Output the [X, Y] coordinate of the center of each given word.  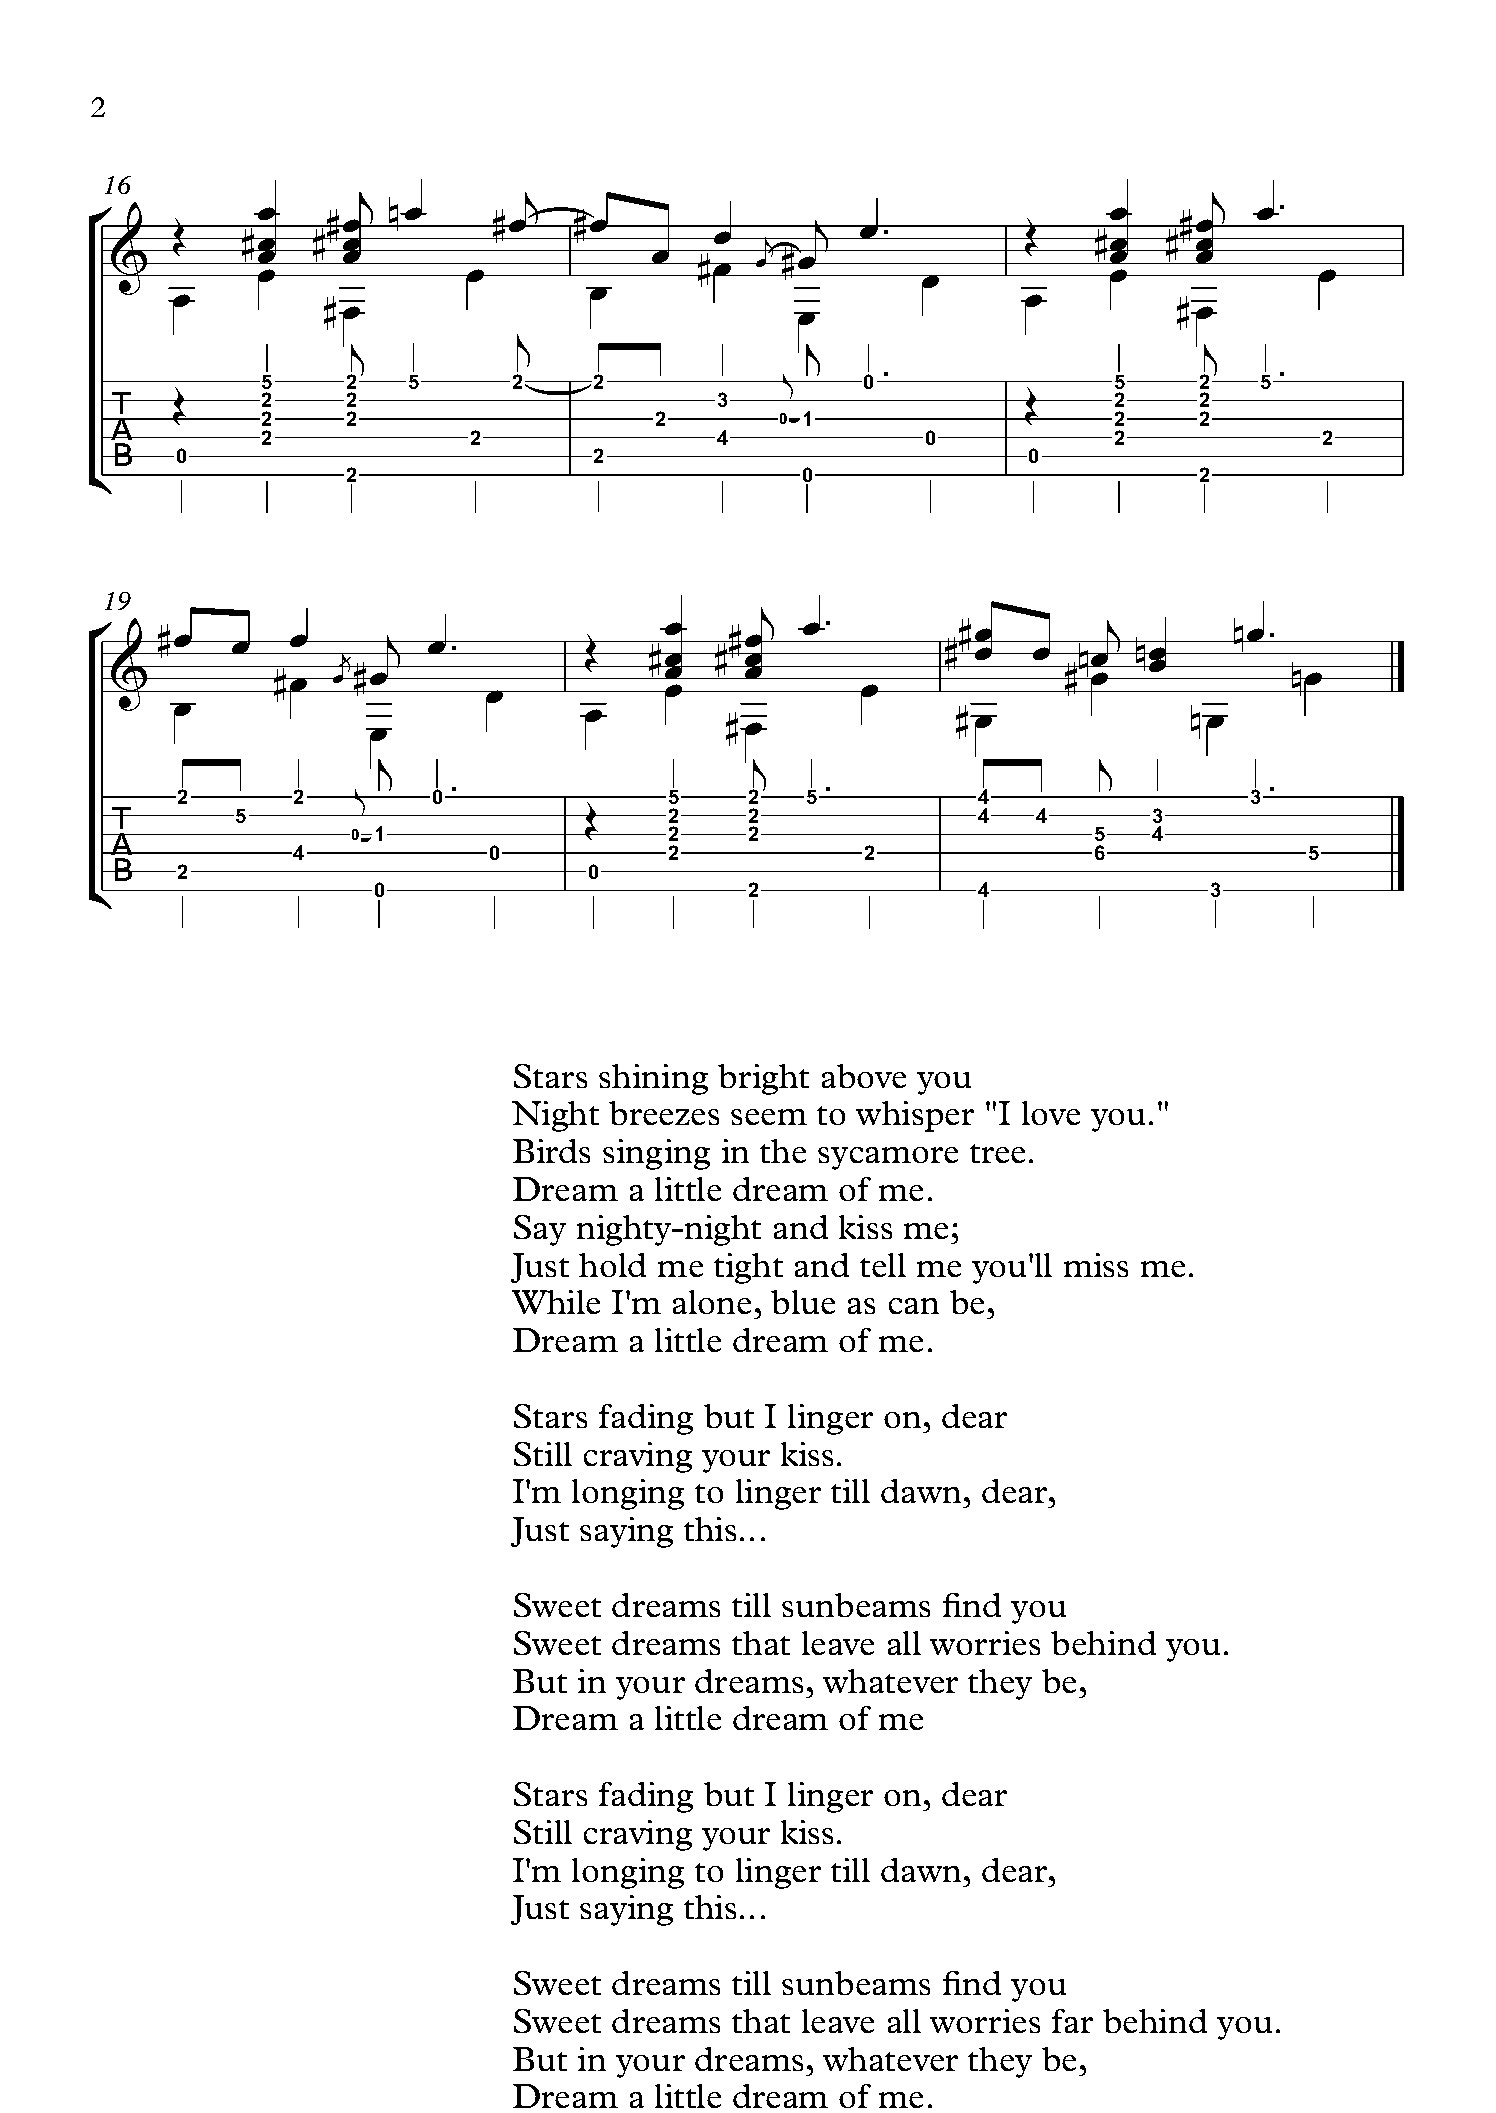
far [1072, 2021]
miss [1096, 1265]
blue [803, 1302]
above [864, 1076]
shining [653, 1079]
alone [712, 1302]
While [556, 1302]
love [1051, 1113]
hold [612, 1265]
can [914, 1306]
